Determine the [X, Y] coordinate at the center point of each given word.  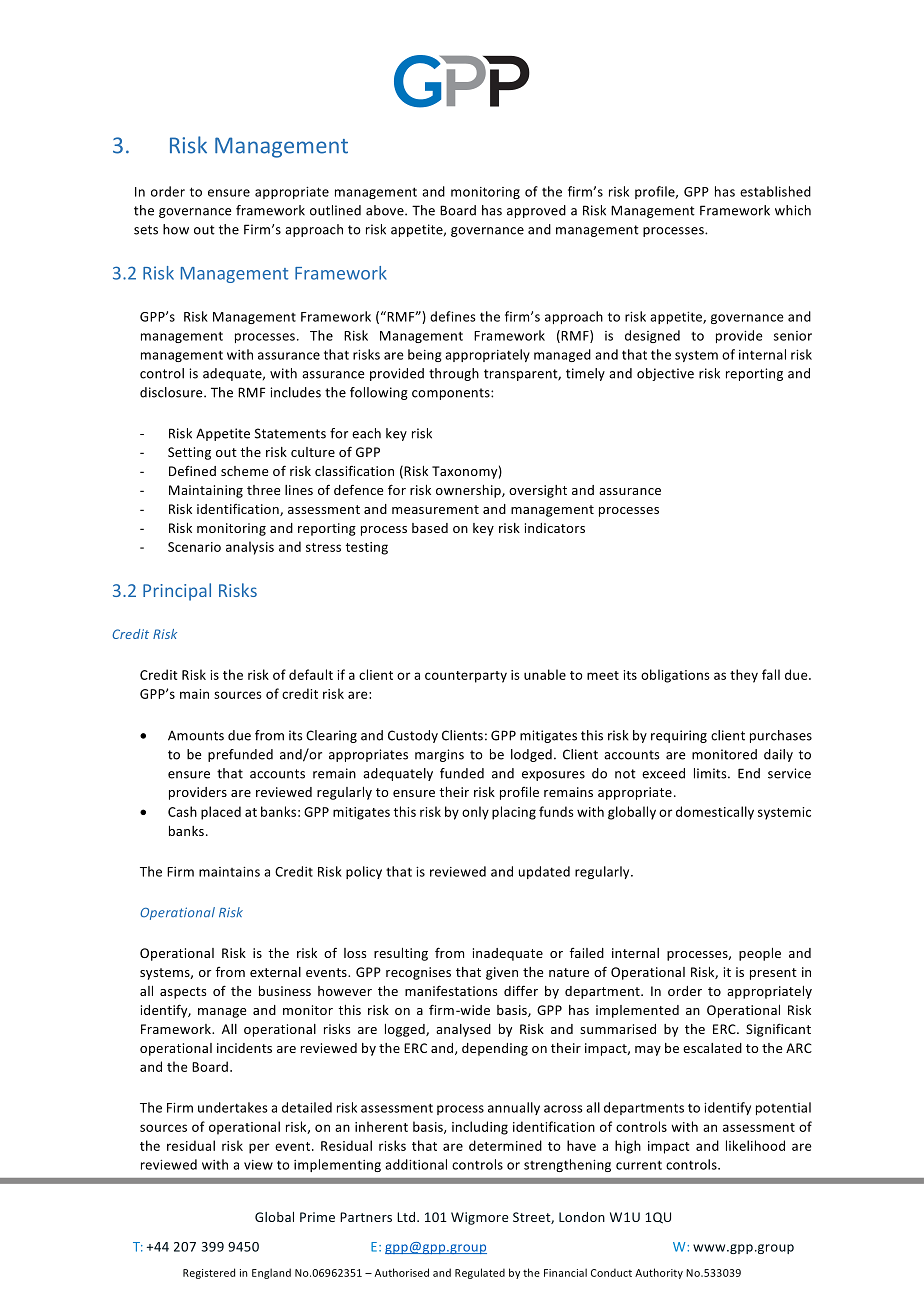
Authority [659, 1273]
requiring [679, 736]
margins [439, 755]
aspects [183, 993]
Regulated [480, 1273]
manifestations [451, 990]
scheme [244, 471]
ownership [469, 491]
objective [665, 374]
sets [146, 230]
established [775, 191]
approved [536, 211]
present [773, 974]
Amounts [196, 735]
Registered [209, 1273]
